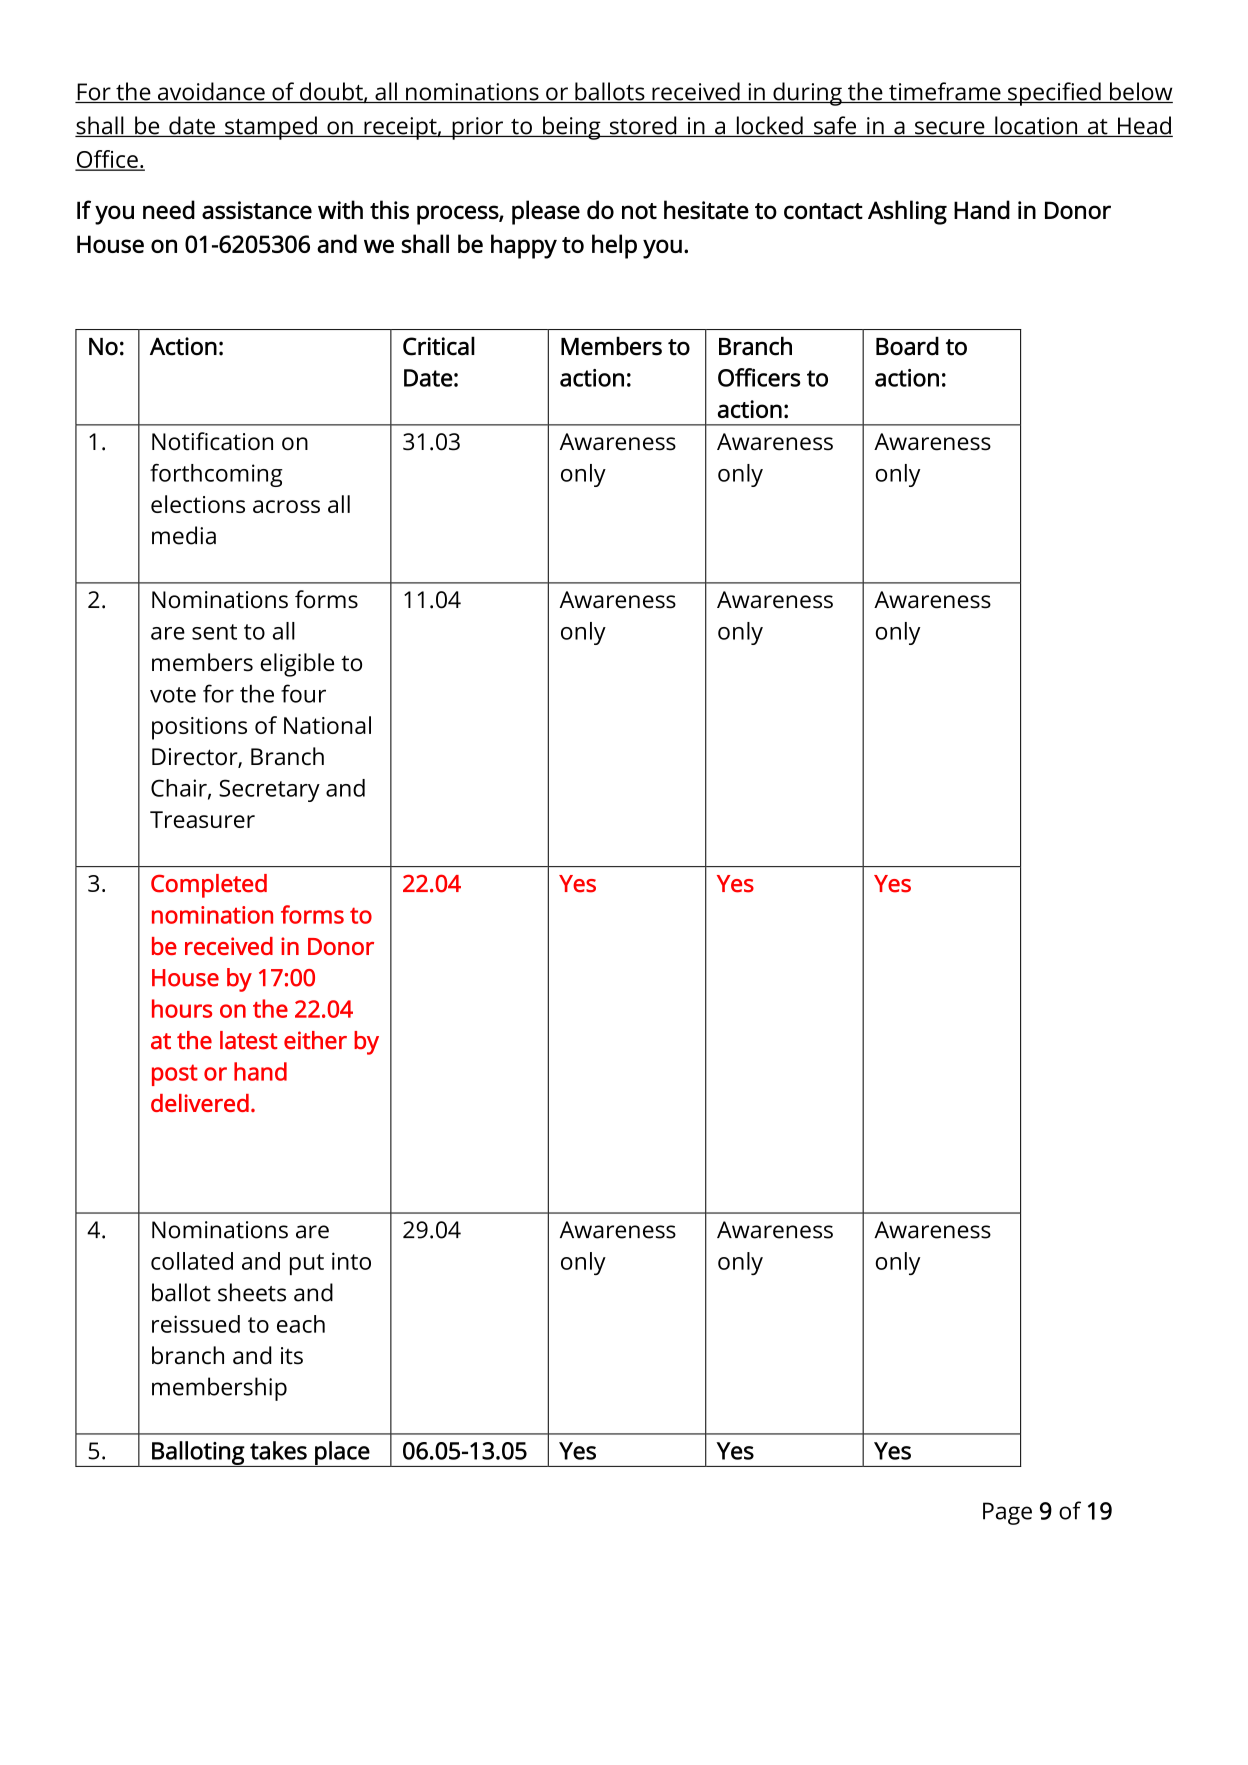  What do you see at coordinates (269, 790) in the screenshot?
I see `Secretary` at bounding box center [269, 790].
